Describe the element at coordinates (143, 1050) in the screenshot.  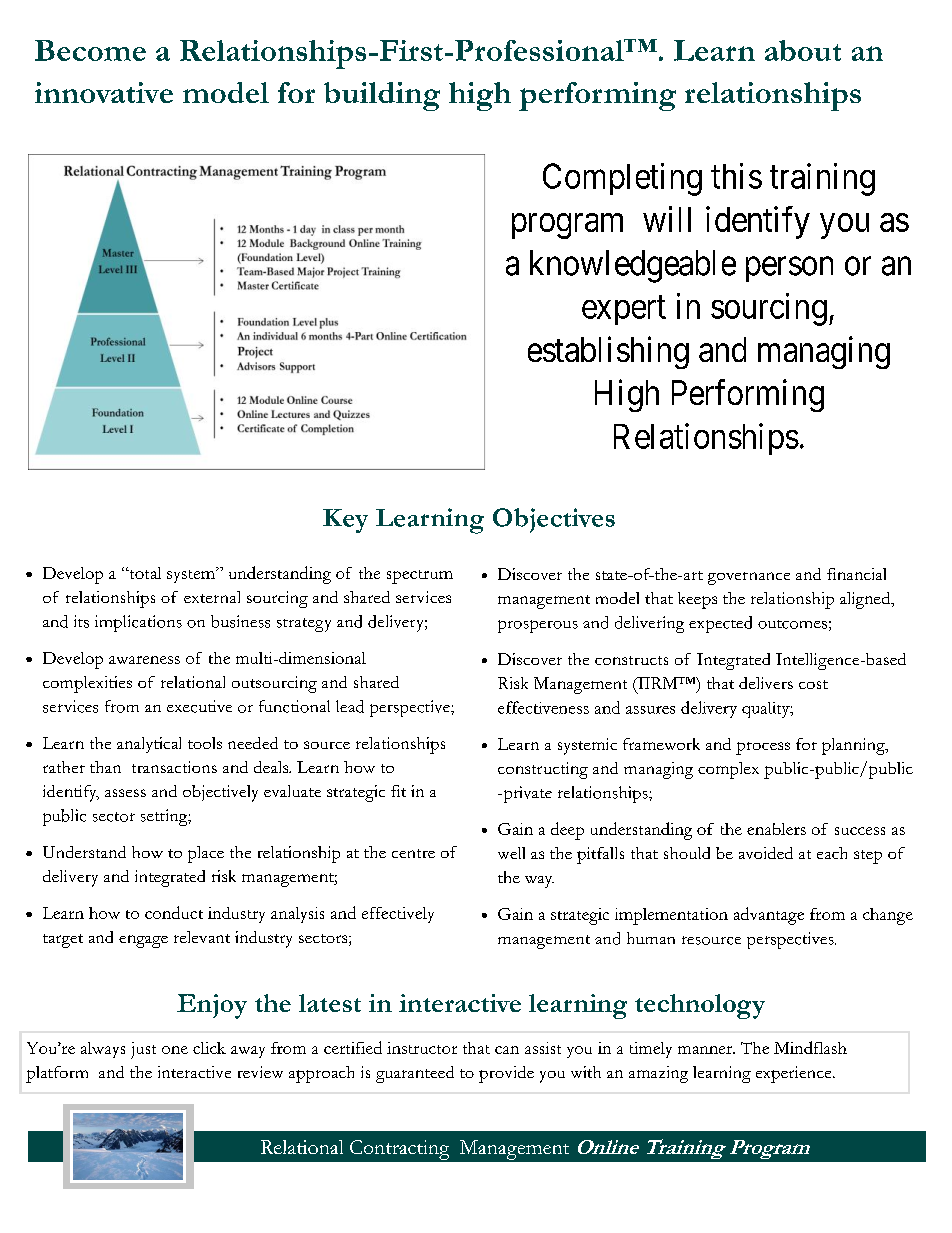
I see `just` at that location.
